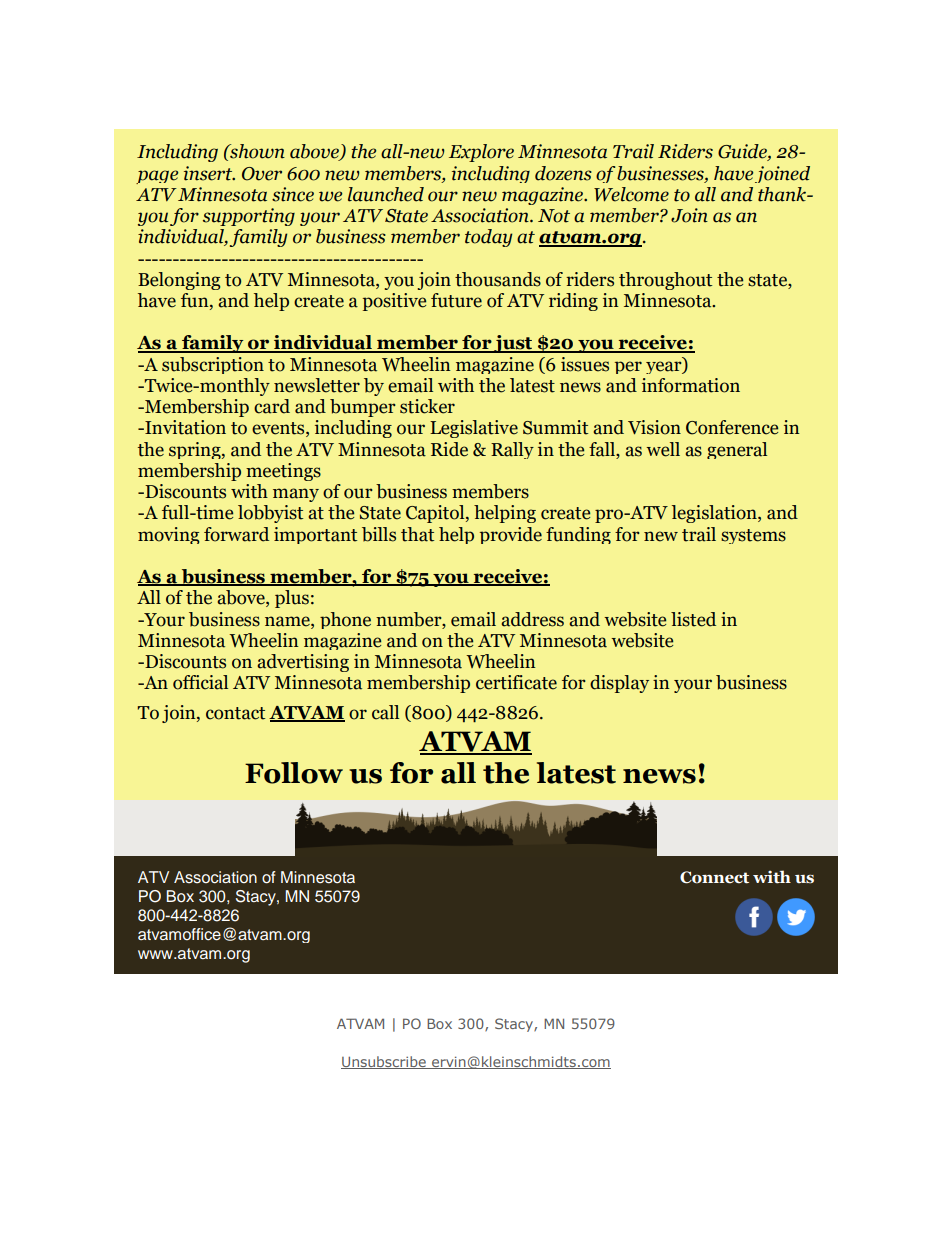 This document has height=1233, width=952. I want to click on sticker, so click(427, 406).
